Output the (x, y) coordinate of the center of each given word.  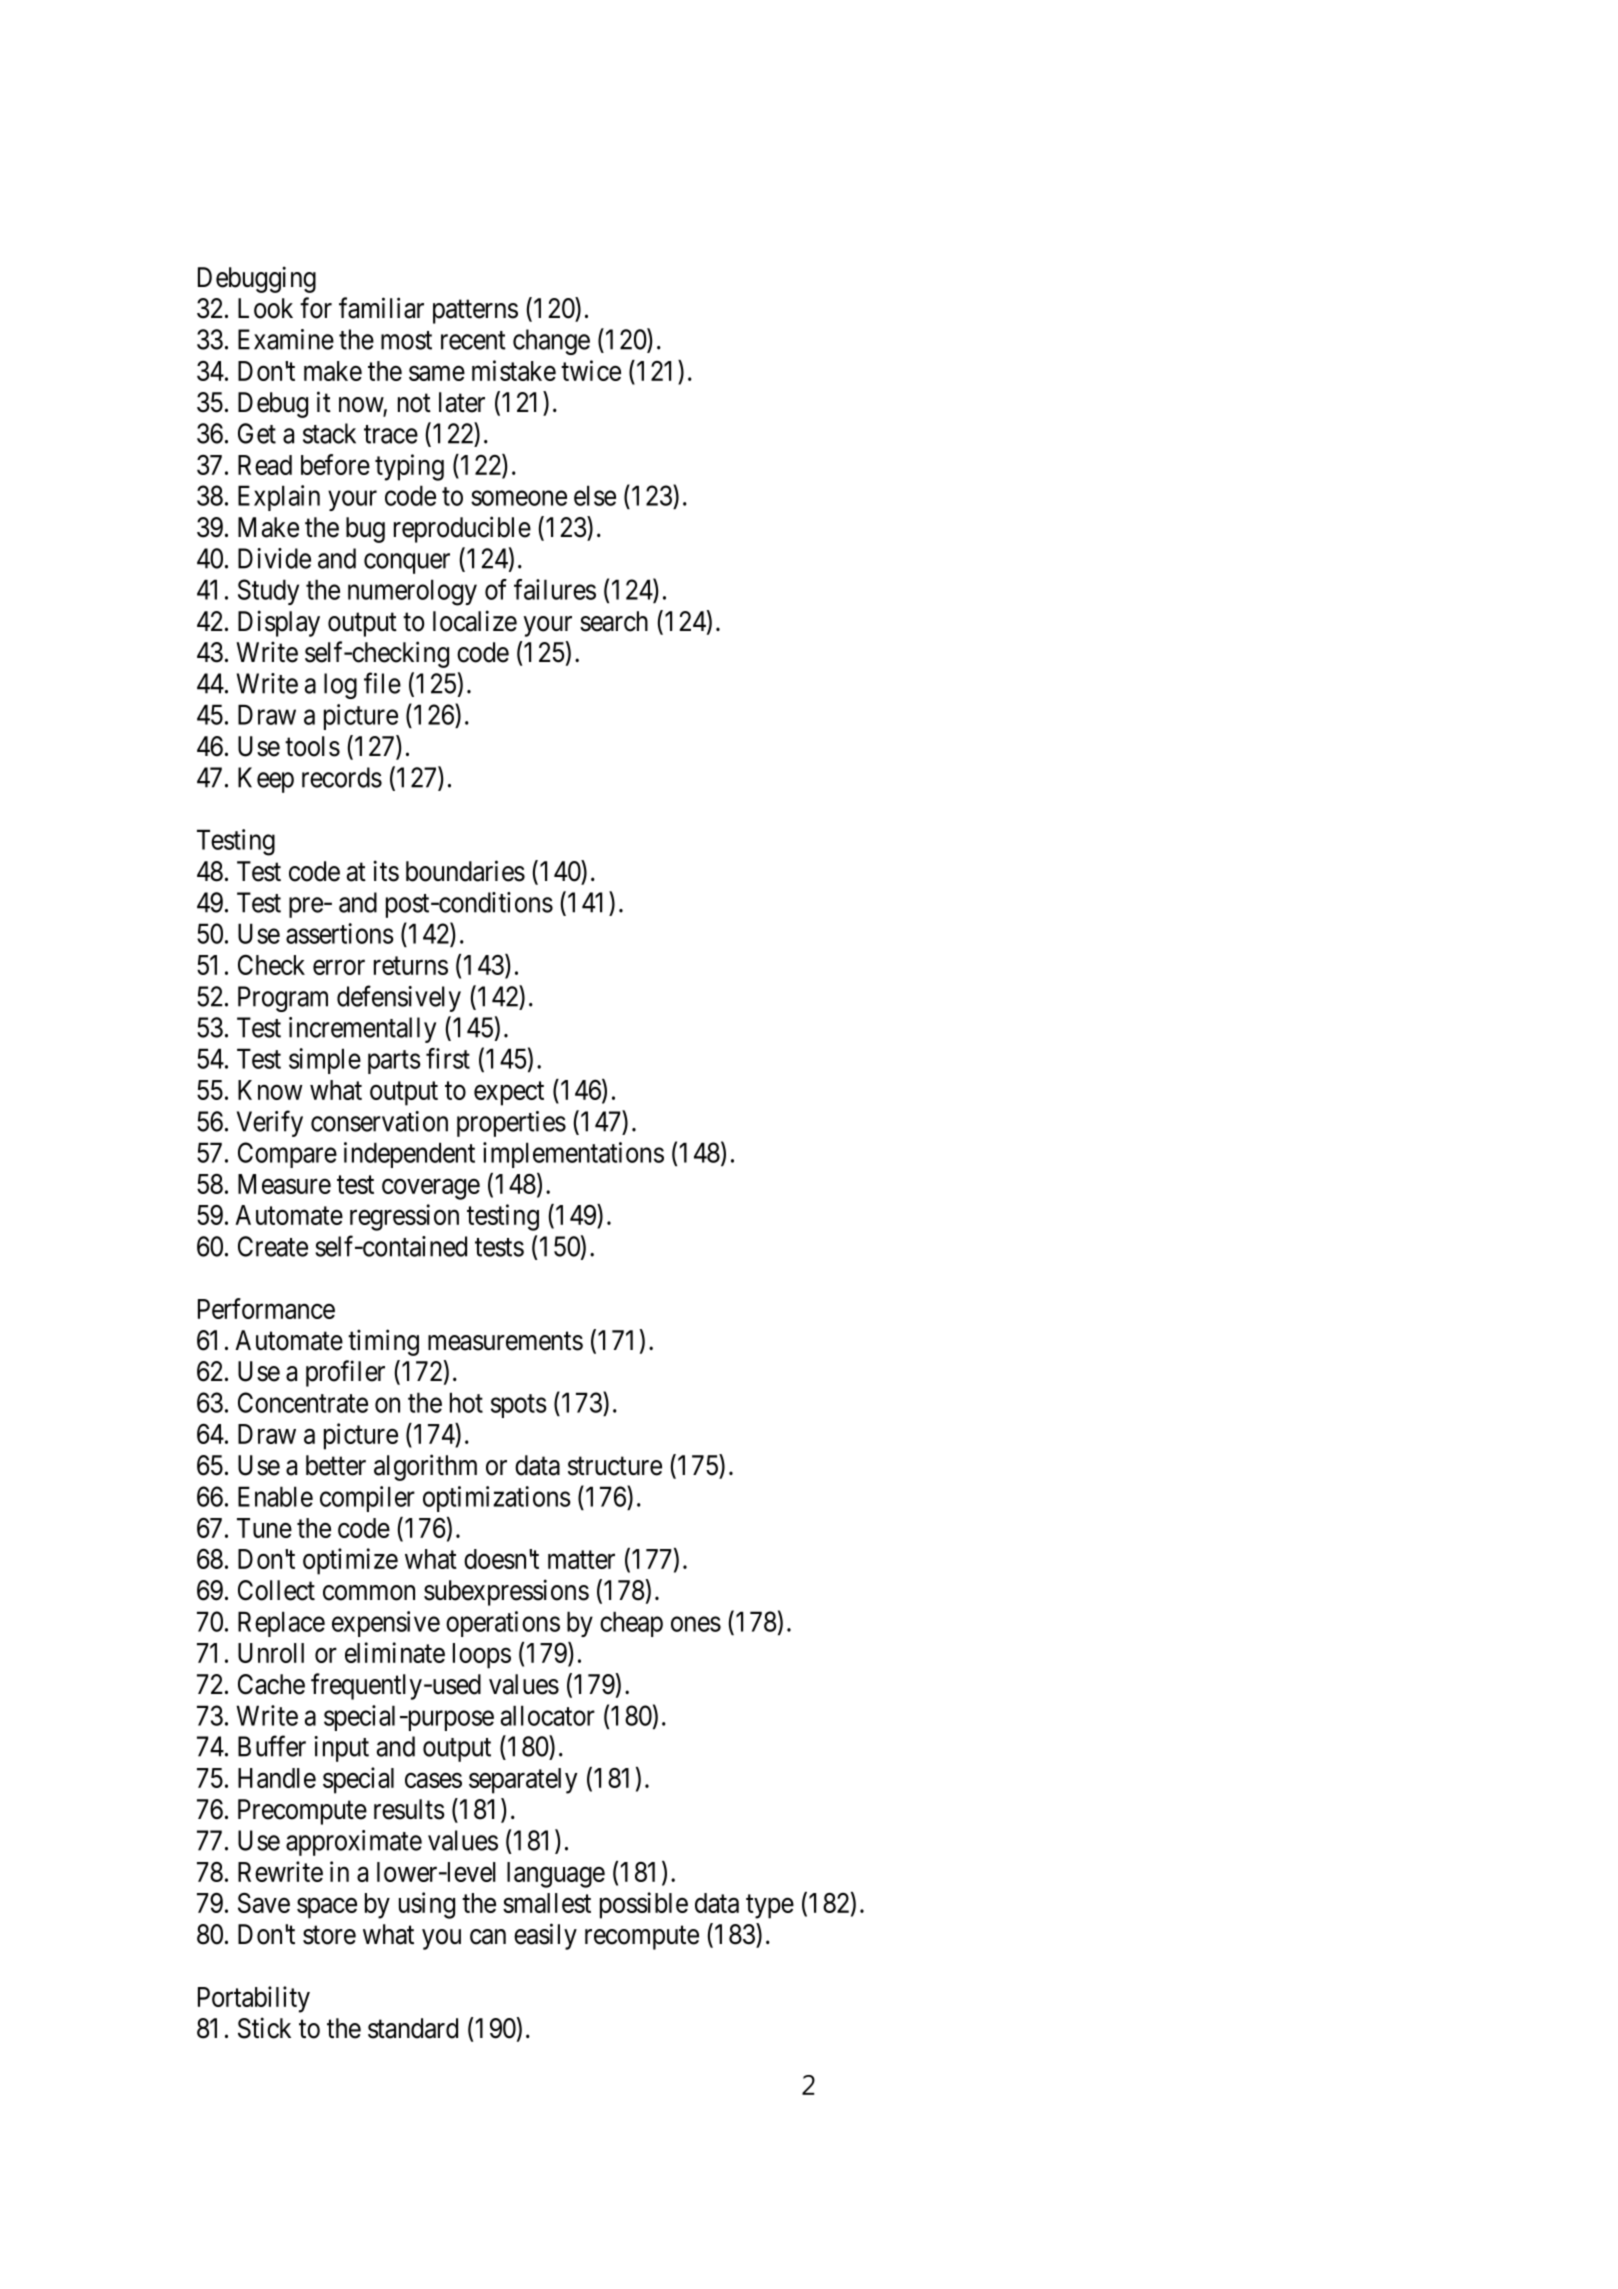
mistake (514, 370)
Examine (286, 339)
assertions (340, 933)
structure (615, 1466)
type (770, 1907)
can (488, 1937)
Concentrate (303, 1402)
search (614, 621)
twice (591, 370)
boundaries (465, 871)
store (329, 1935)
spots (519, 1406)
